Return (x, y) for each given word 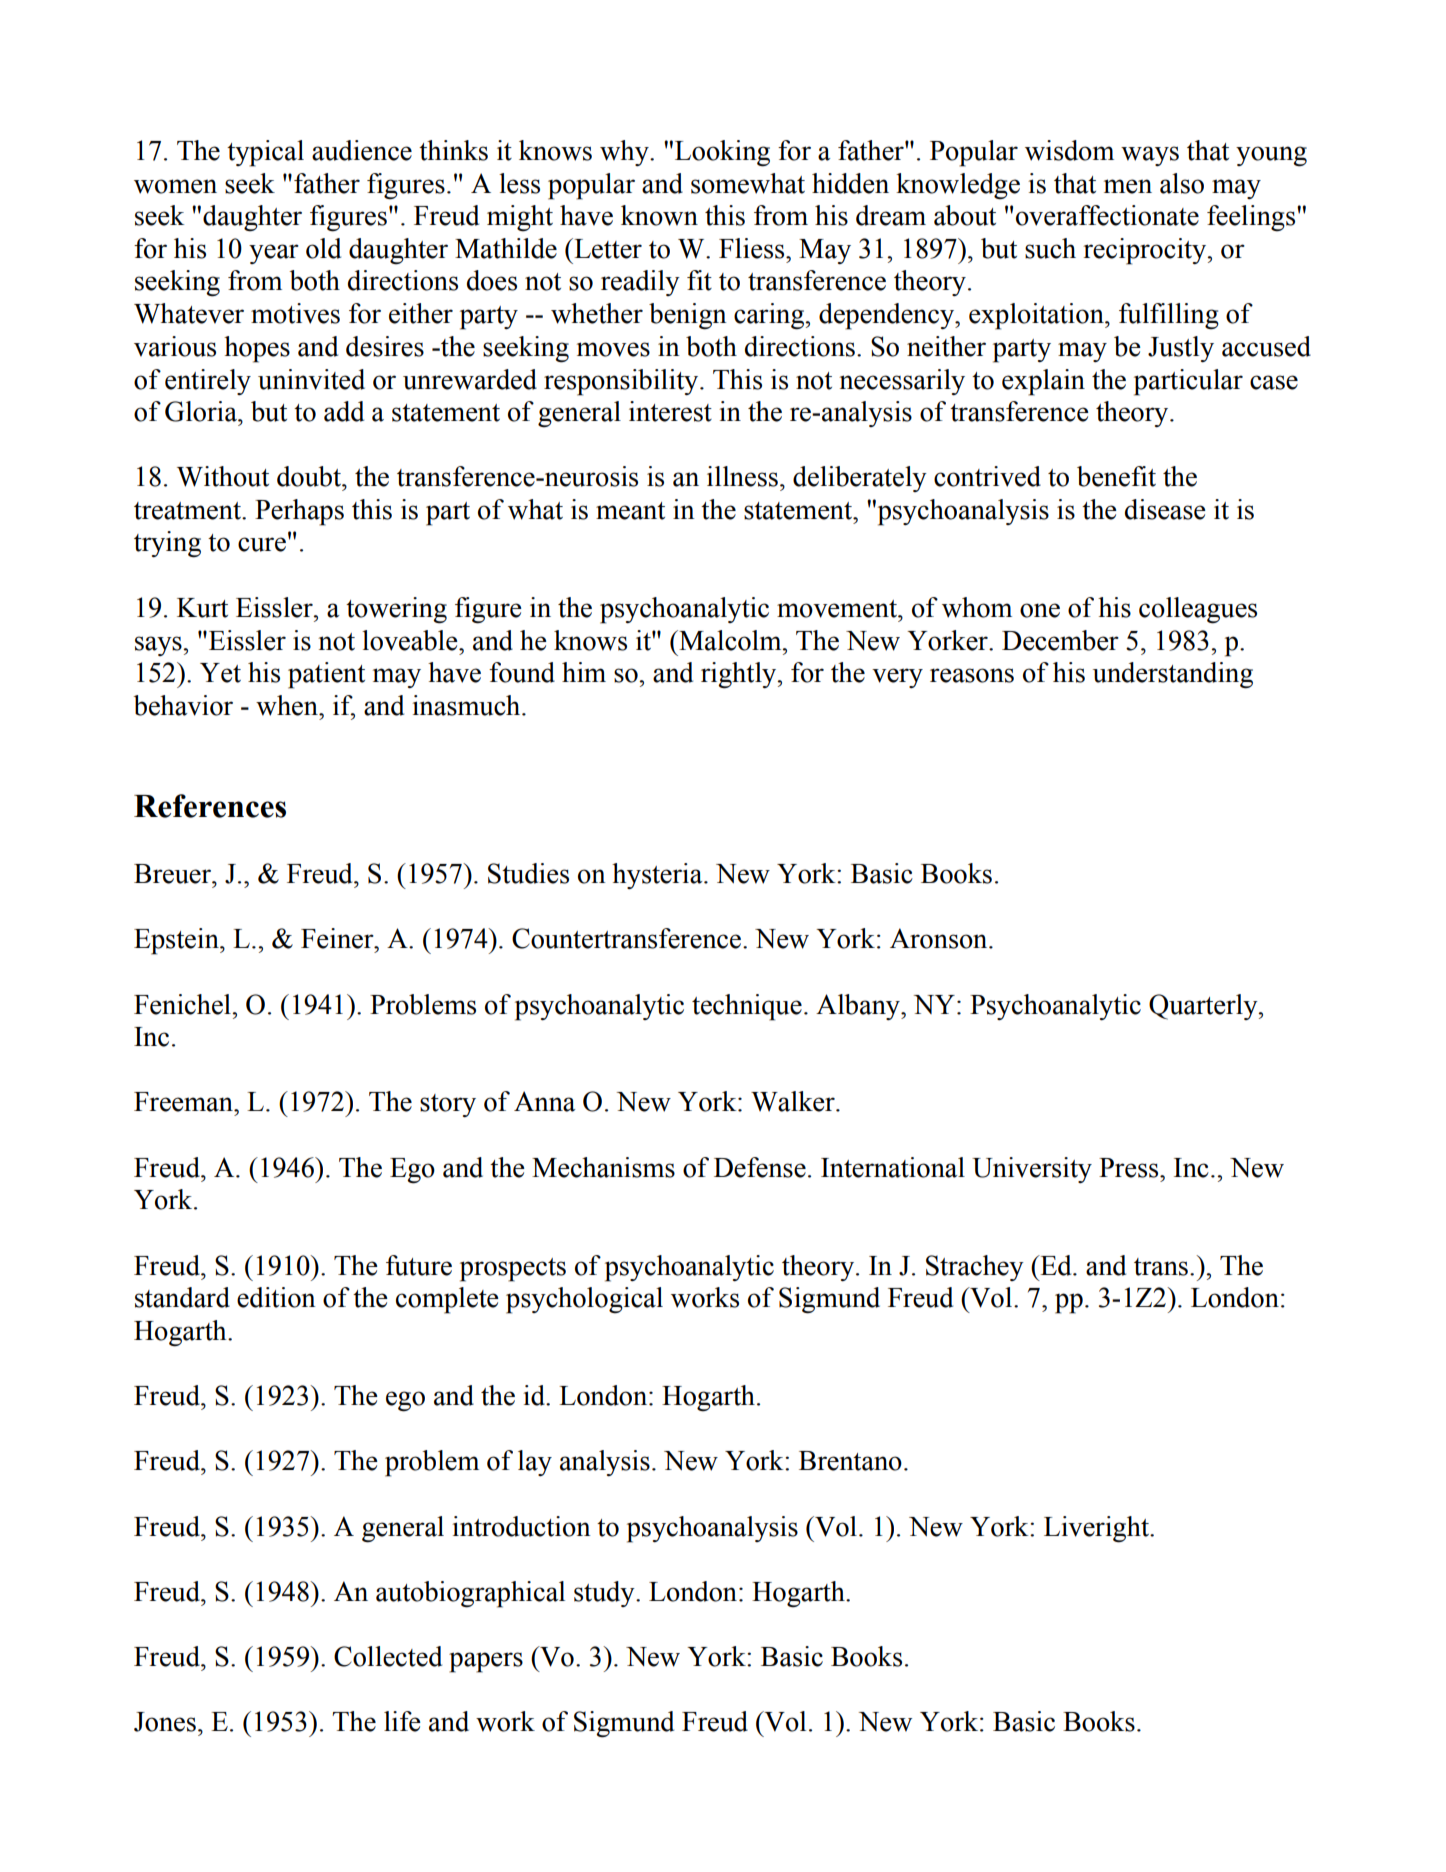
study (605, 1594)
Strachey (975, 1268)
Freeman (184, 1102)
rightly (740, 675)
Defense (760, 1167)
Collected (388, 1656)
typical (265, 153)
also (1182, 183)
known (659, 215)
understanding (1173, 675)
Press (1130, 1168)
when (288, 705)
